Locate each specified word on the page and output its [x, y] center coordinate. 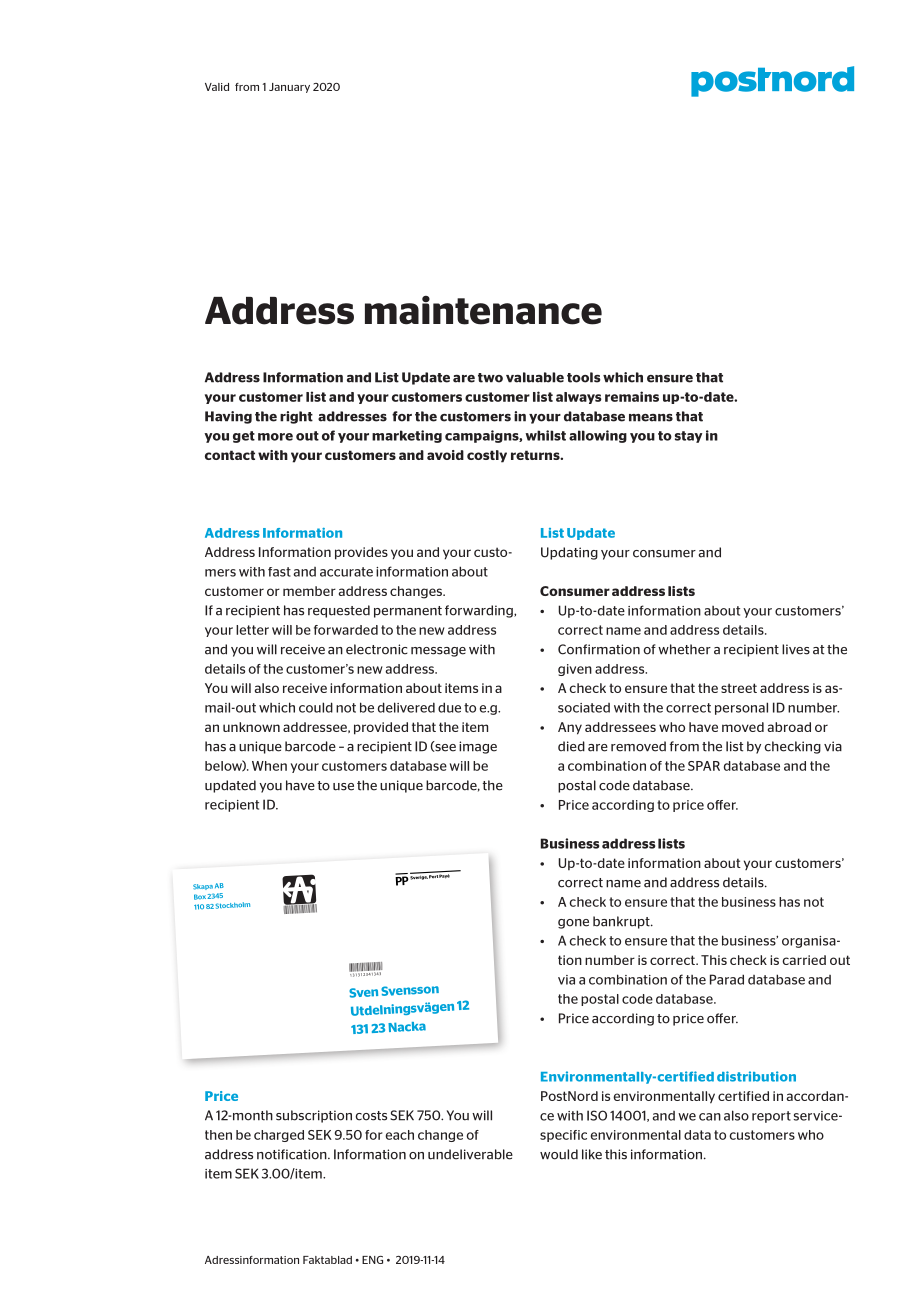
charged [279, 1136]
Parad [727, 979]
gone [573, 924]
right [296, 417]
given [575, 670]
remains [632, 396]
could [316, 707]
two [490, 378]
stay [688, 437]
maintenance [483, 310]
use [343, 787]
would [559, 1154]
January [289, 88]
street [739, 688]
